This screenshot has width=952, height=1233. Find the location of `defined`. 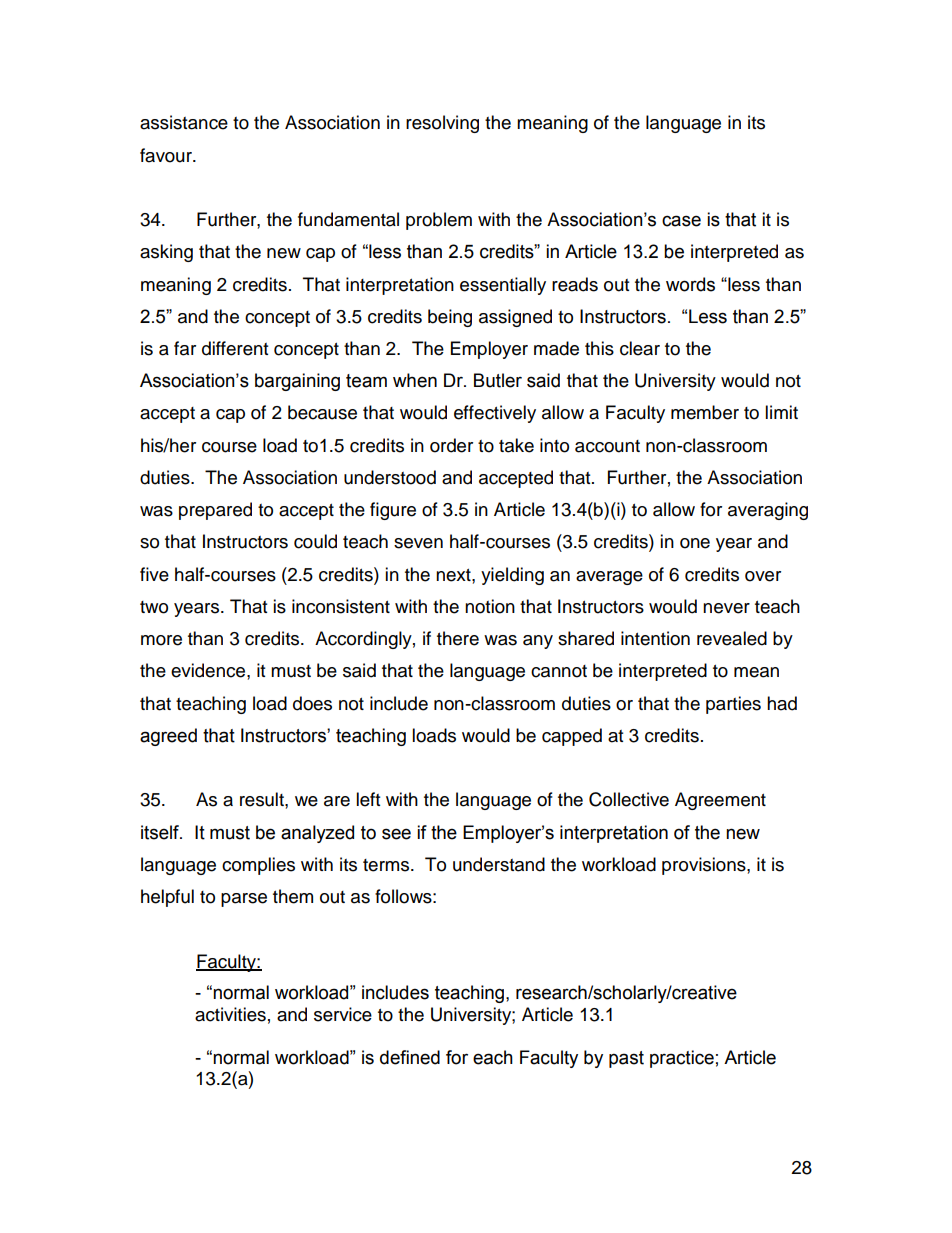

defined is located at coordinates (410, 1057).
